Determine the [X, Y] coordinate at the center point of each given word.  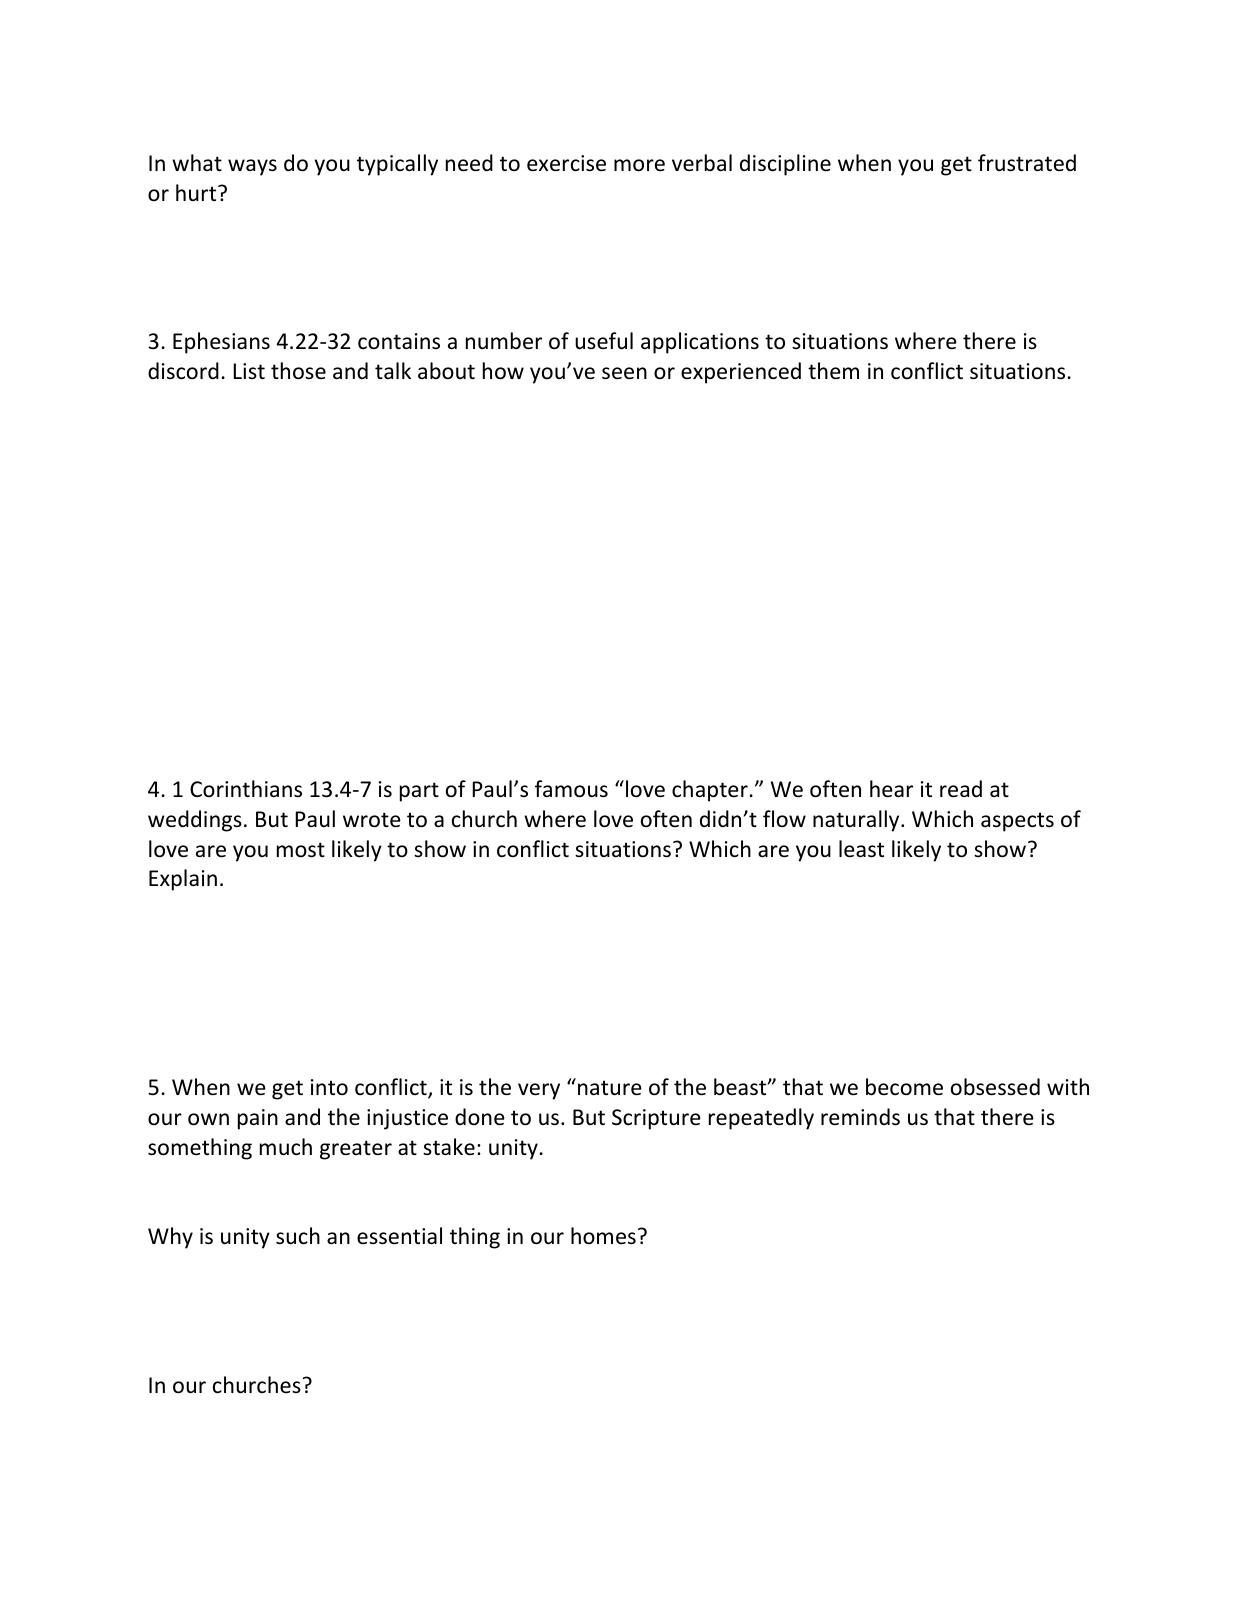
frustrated [1027, 163]
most [301, 850]
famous [571, 789]
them [833, 371]
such [298, 1236]
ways [252, 167]
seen [624, 373]
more [639, 165]
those [298, 371]
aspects [1017, 822]
